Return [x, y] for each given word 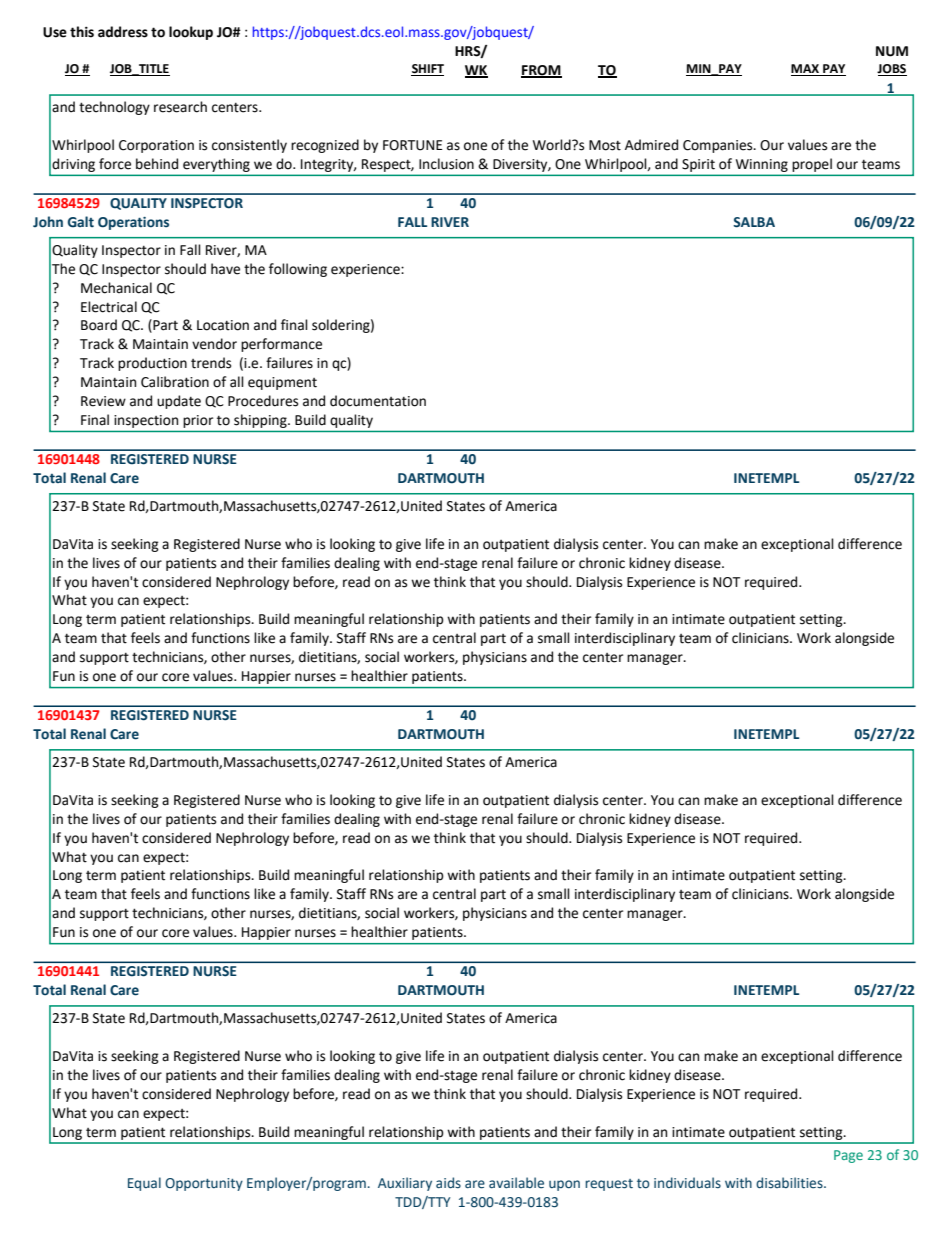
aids [448, 1183]
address [123, 32]
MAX [806, 70]
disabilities [790, 1183]
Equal [144, 1184]
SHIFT [427, 70]
